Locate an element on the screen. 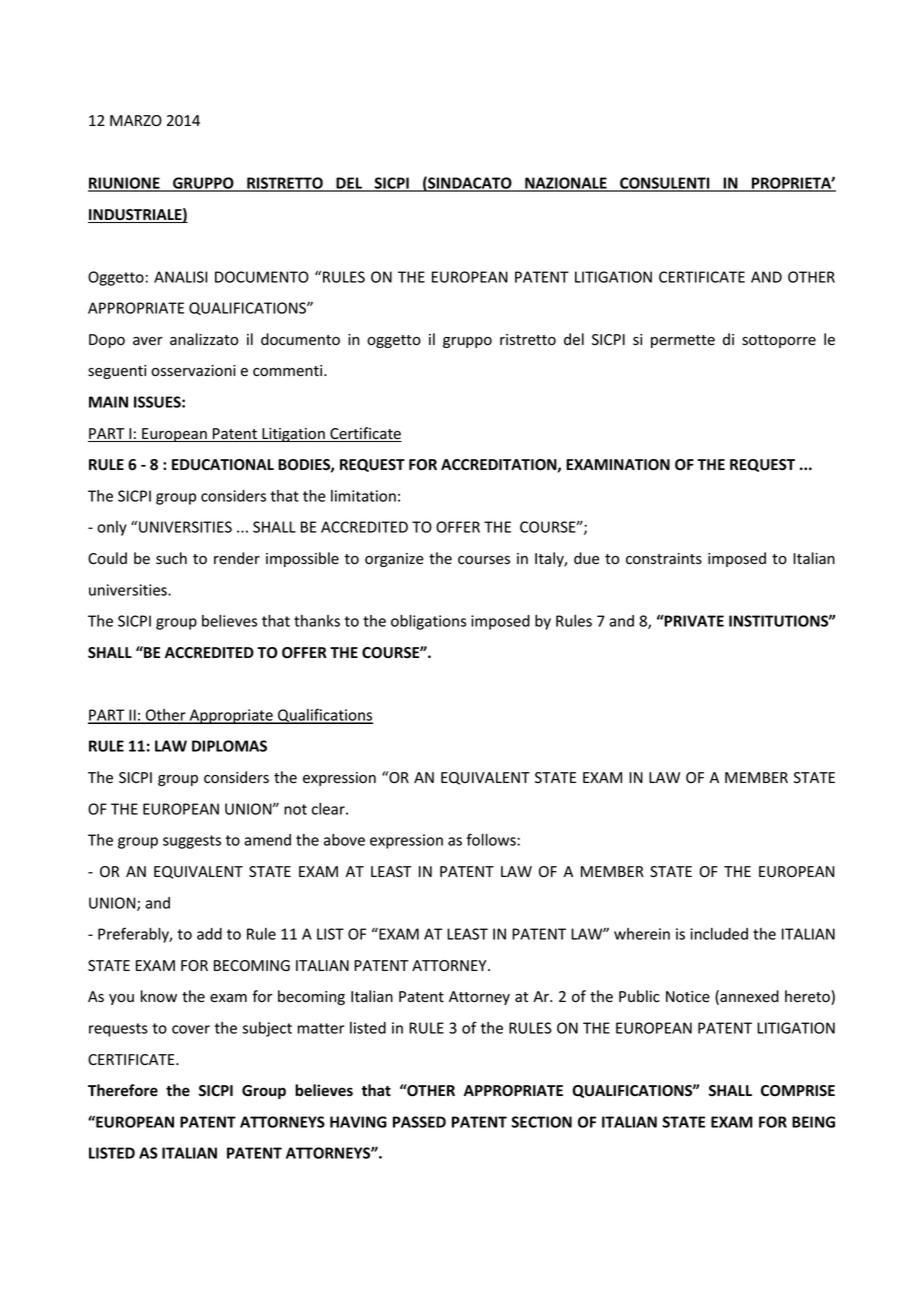 The width and height of the screenshot is (924, 1308). limitation is located at coordinates (363, 496).
